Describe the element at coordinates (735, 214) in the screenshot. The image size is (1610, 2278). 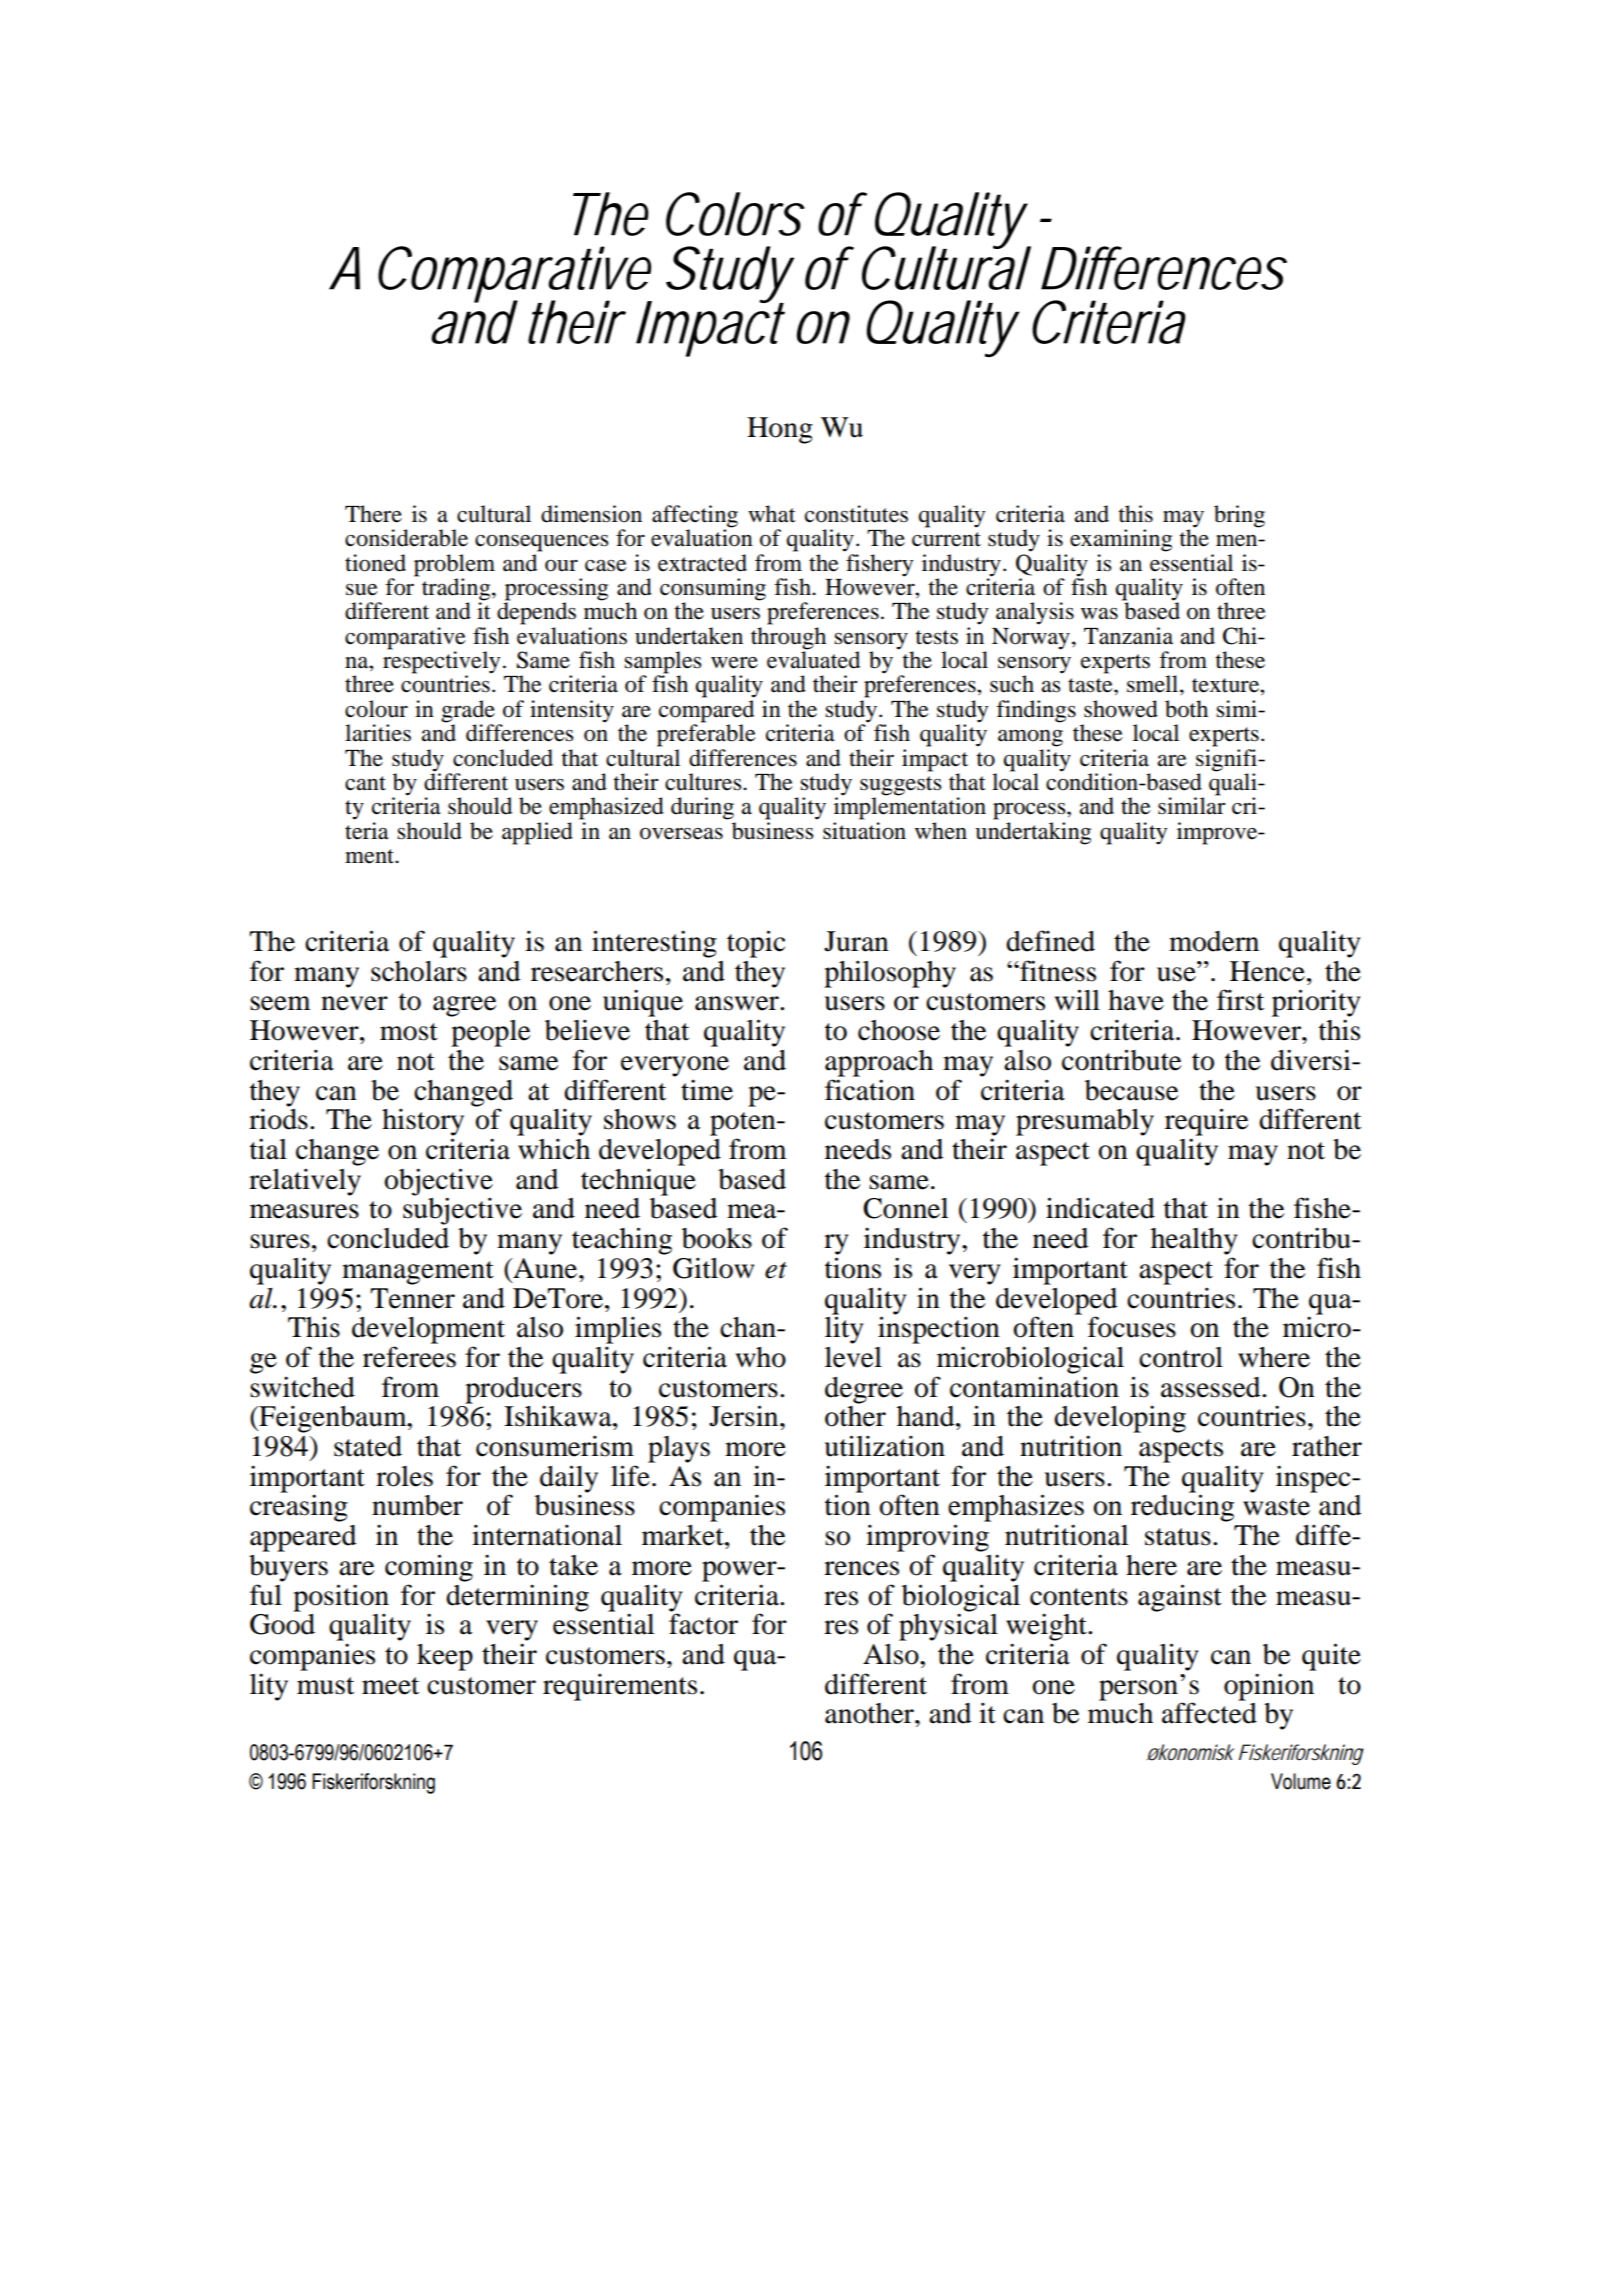
I see `Colors` at that location.
